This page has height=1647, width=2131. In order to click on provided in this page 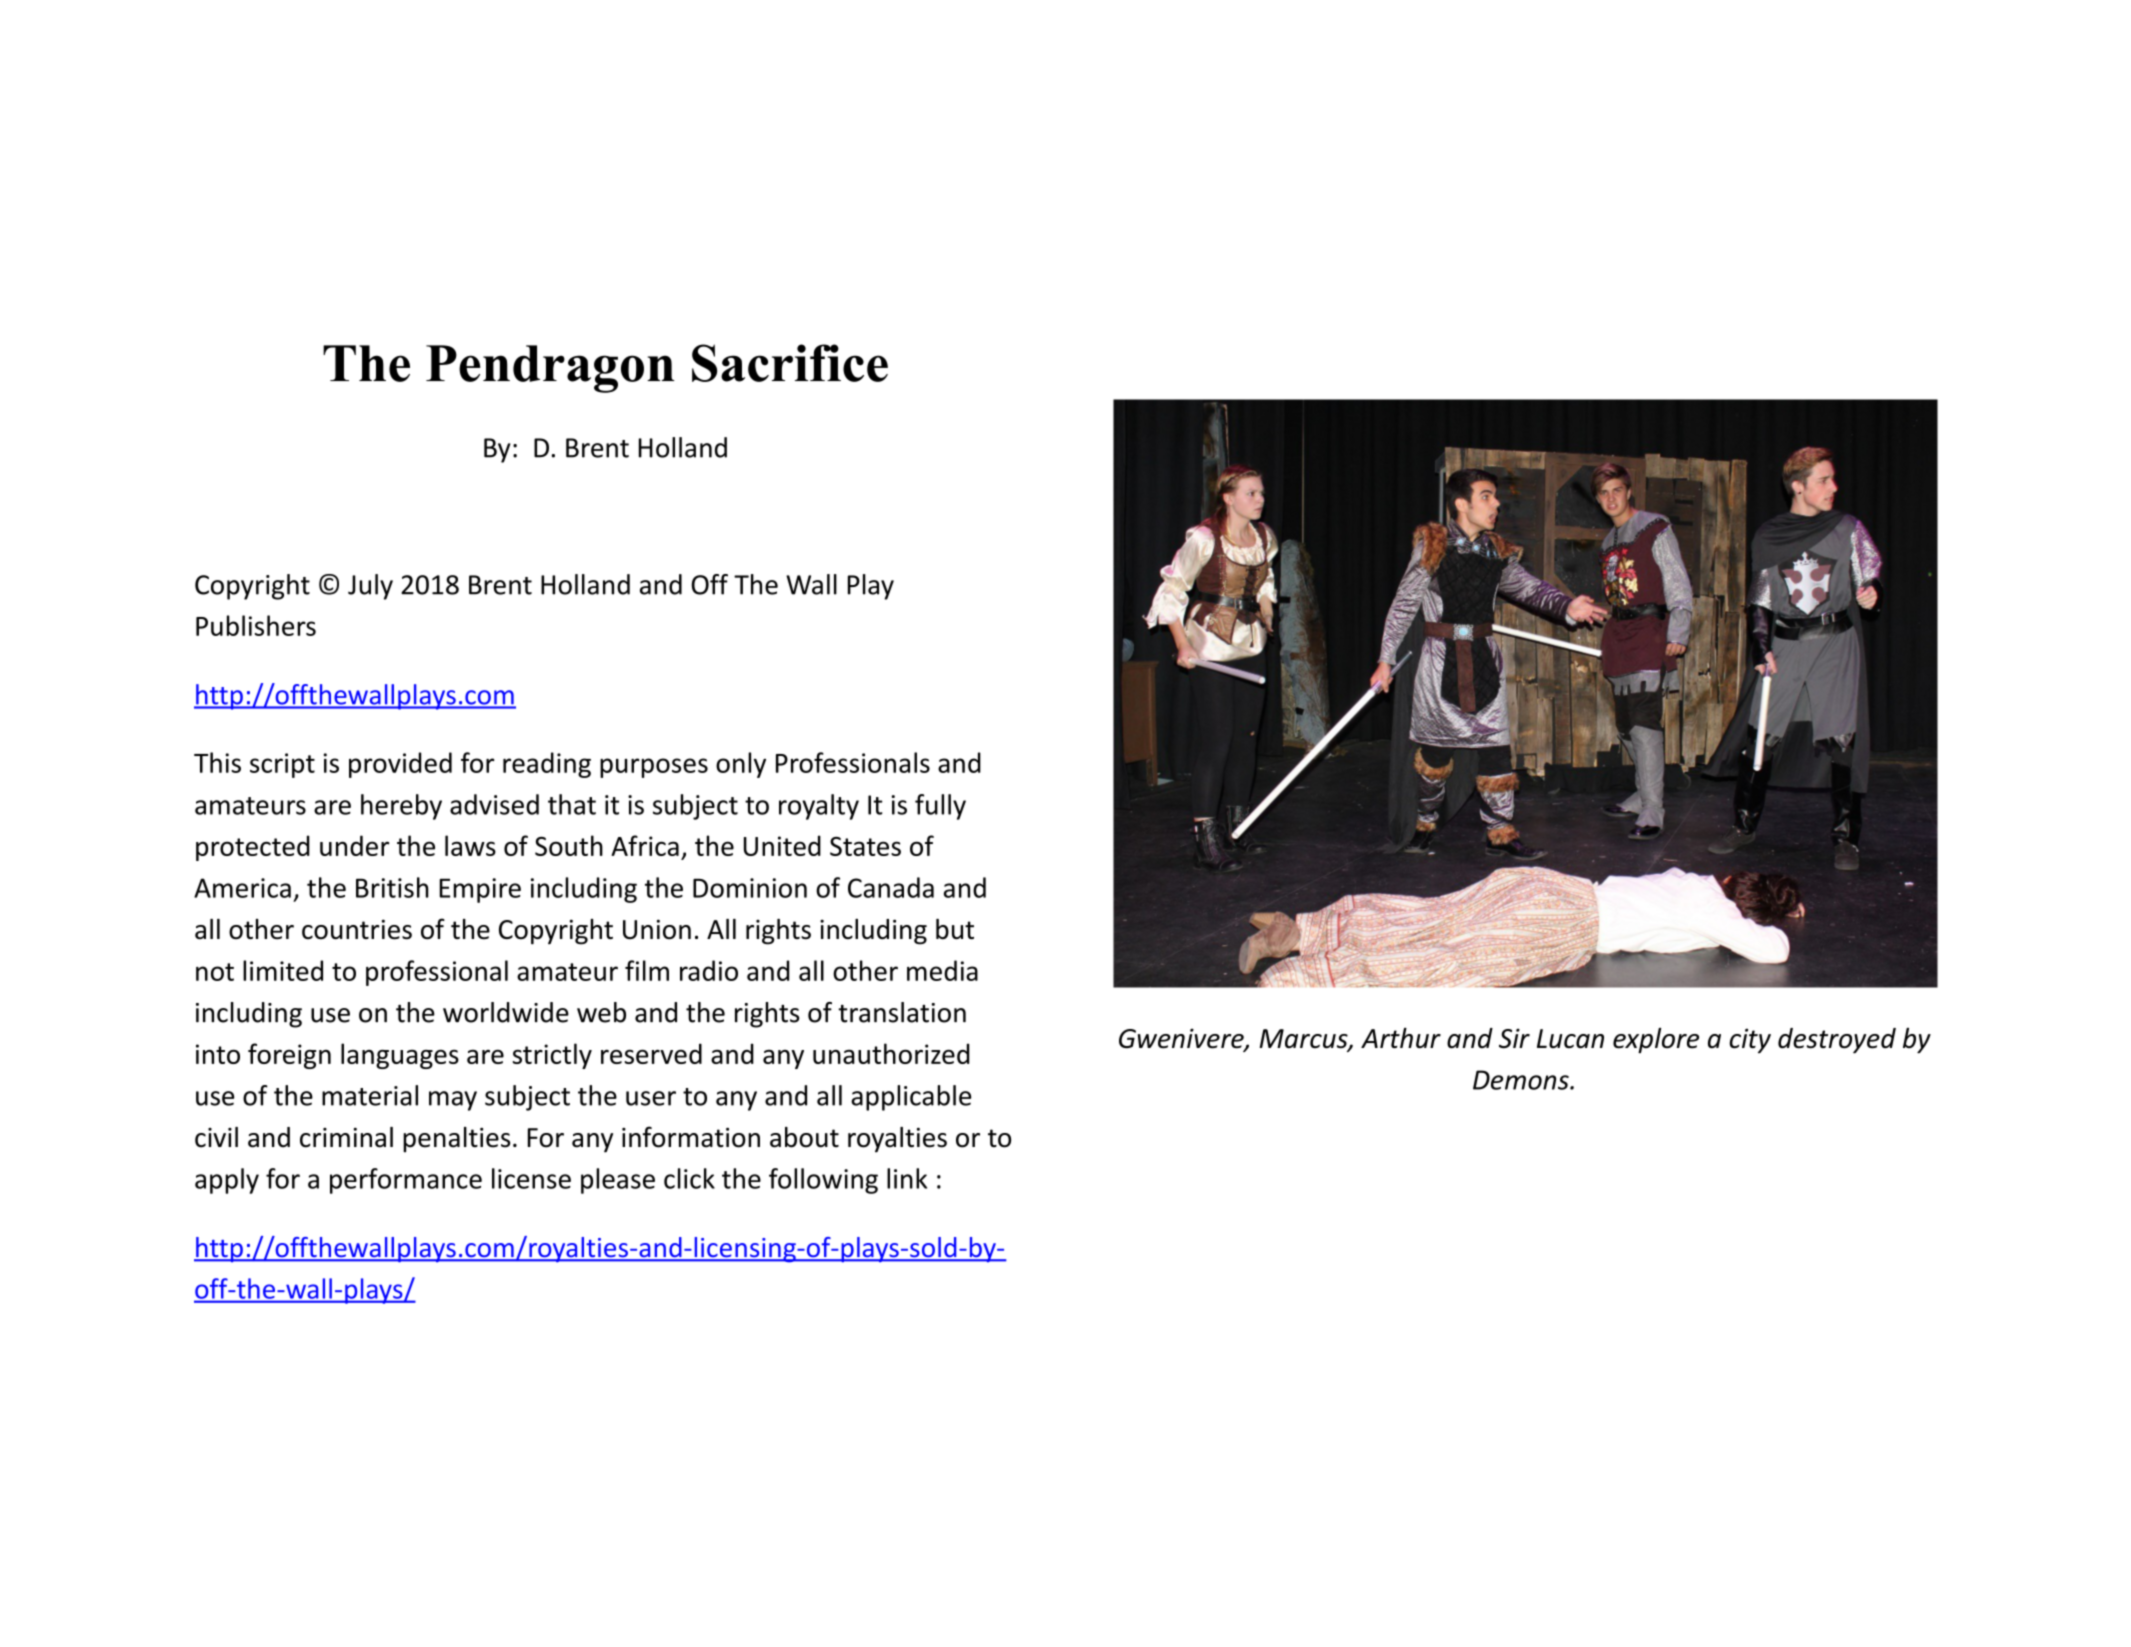, I will do `click(400, 765)`.
